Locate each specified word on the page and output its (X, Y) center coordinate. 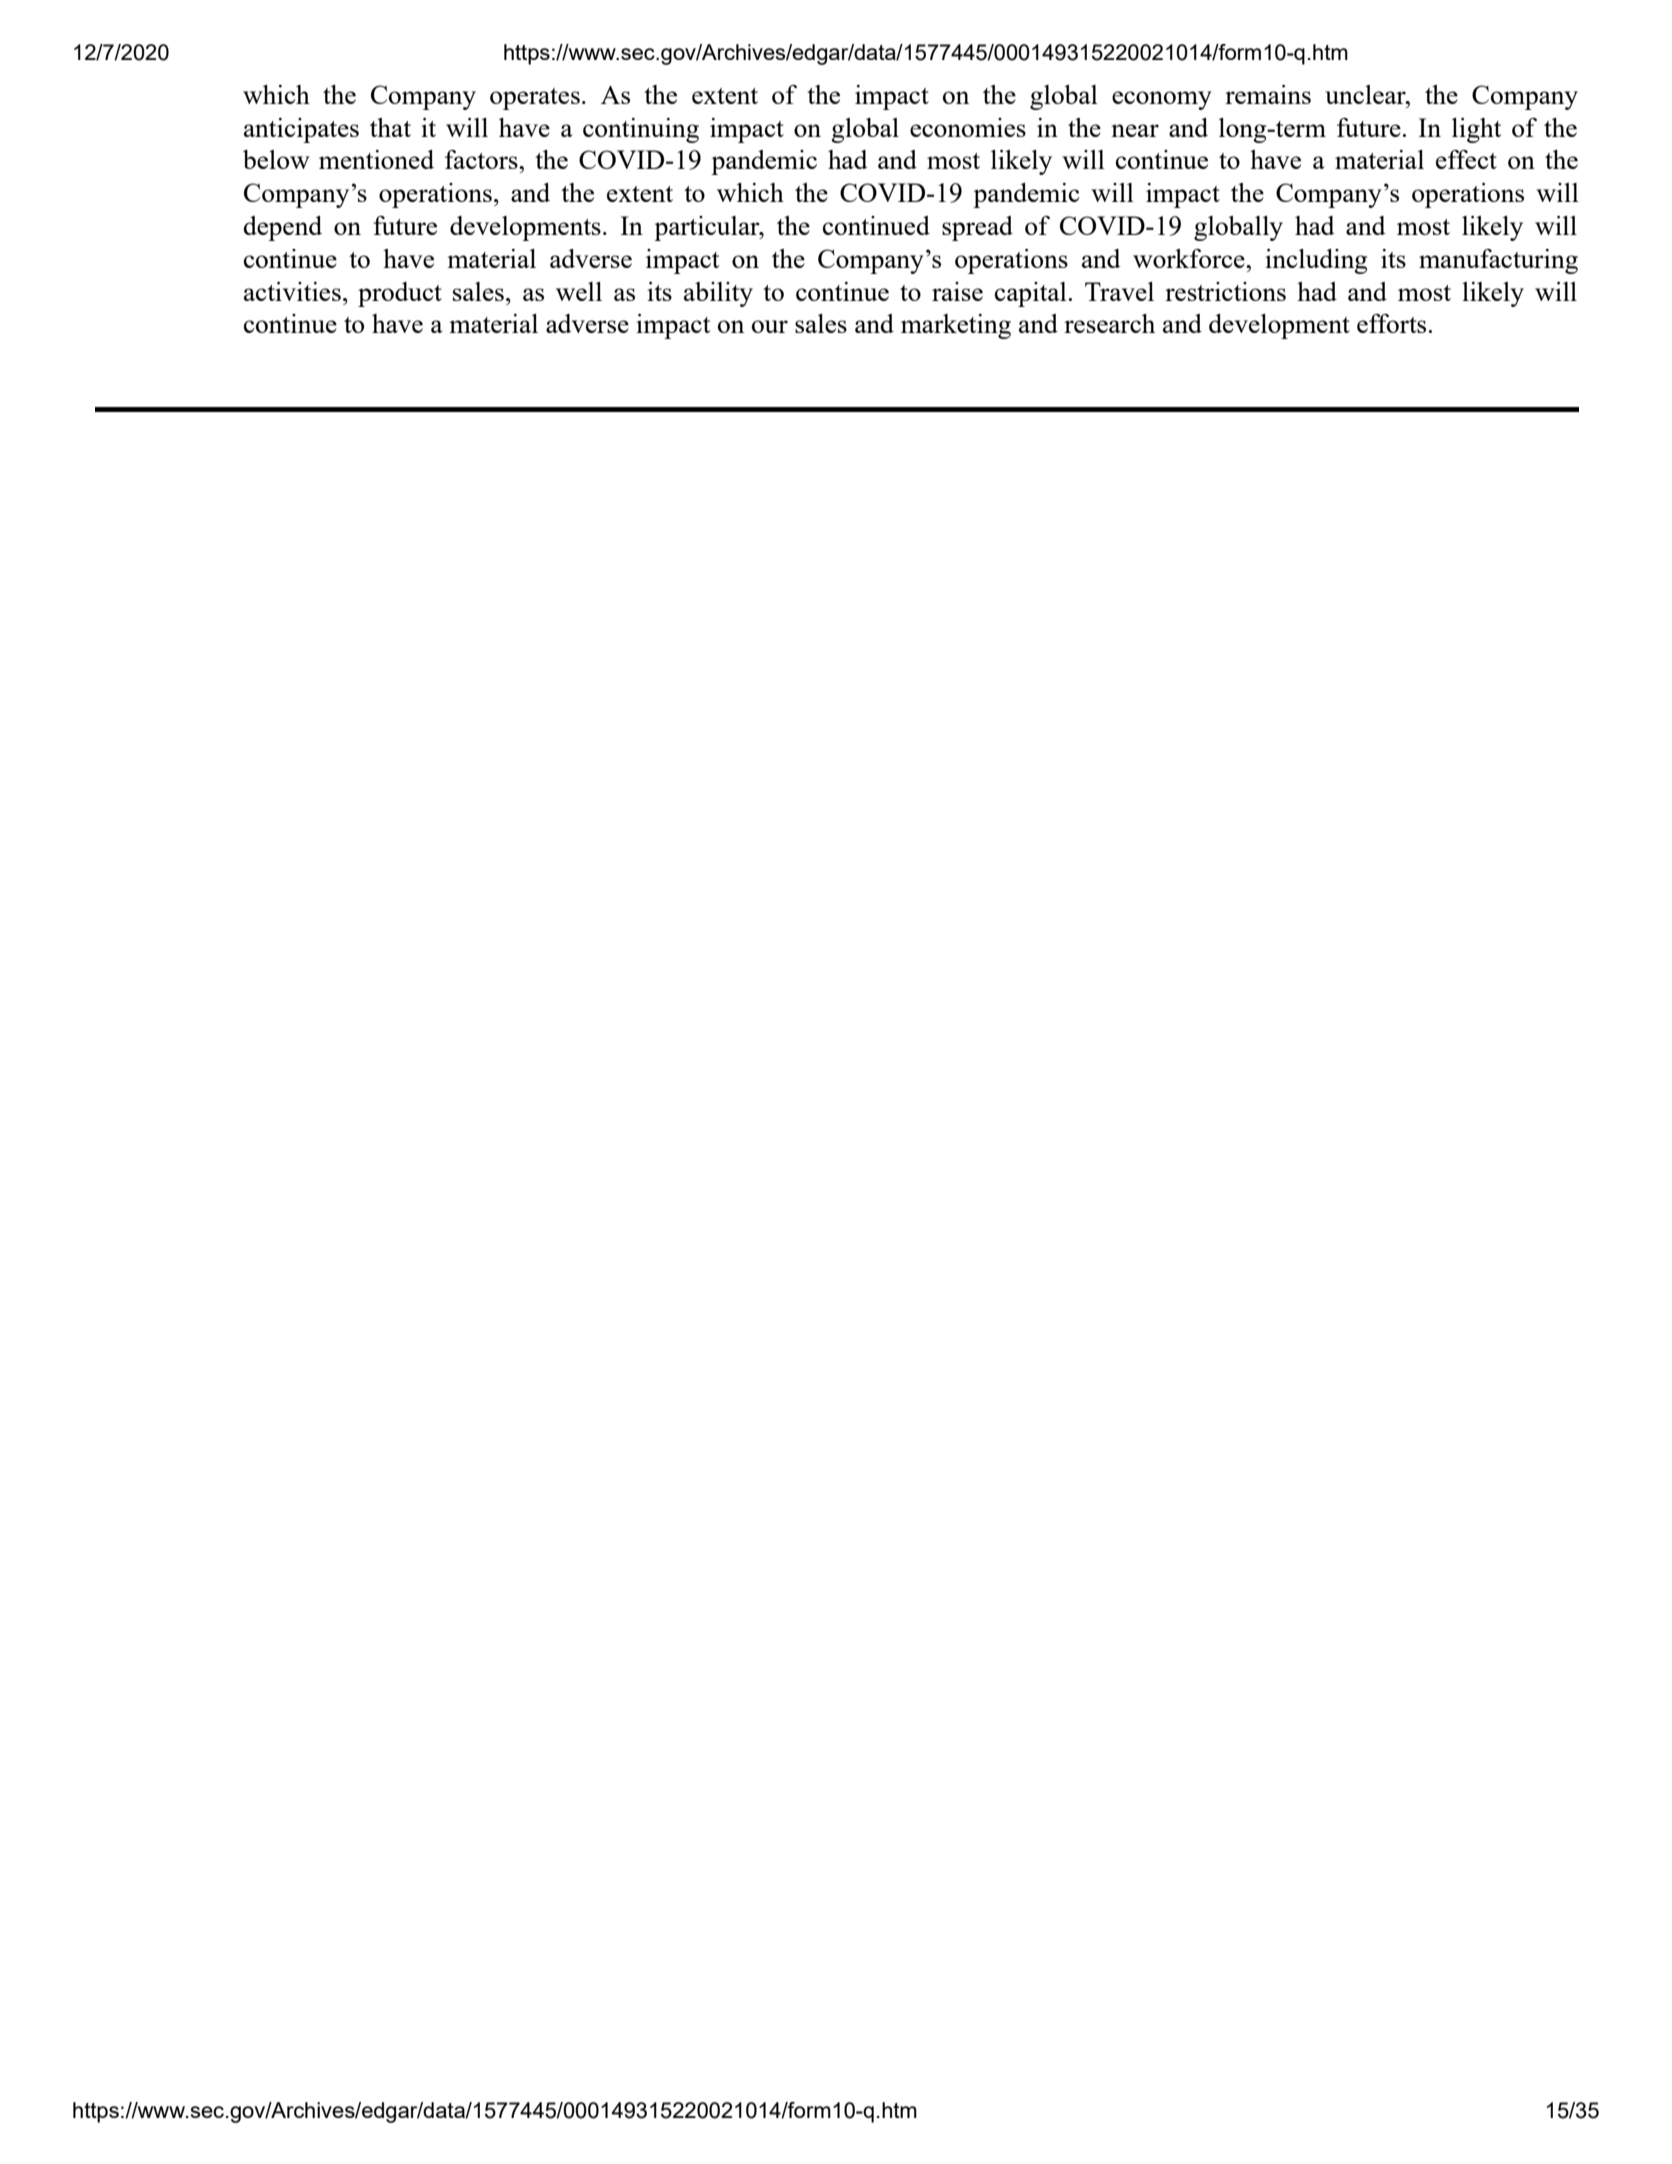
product (400, 294)
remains (1268, 94)
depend (282, 228)
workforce (1190, 258)
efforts (1391, 323)
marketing (956, 326)
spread (977, 228)
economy (1162, 100)
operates (535, 99)
